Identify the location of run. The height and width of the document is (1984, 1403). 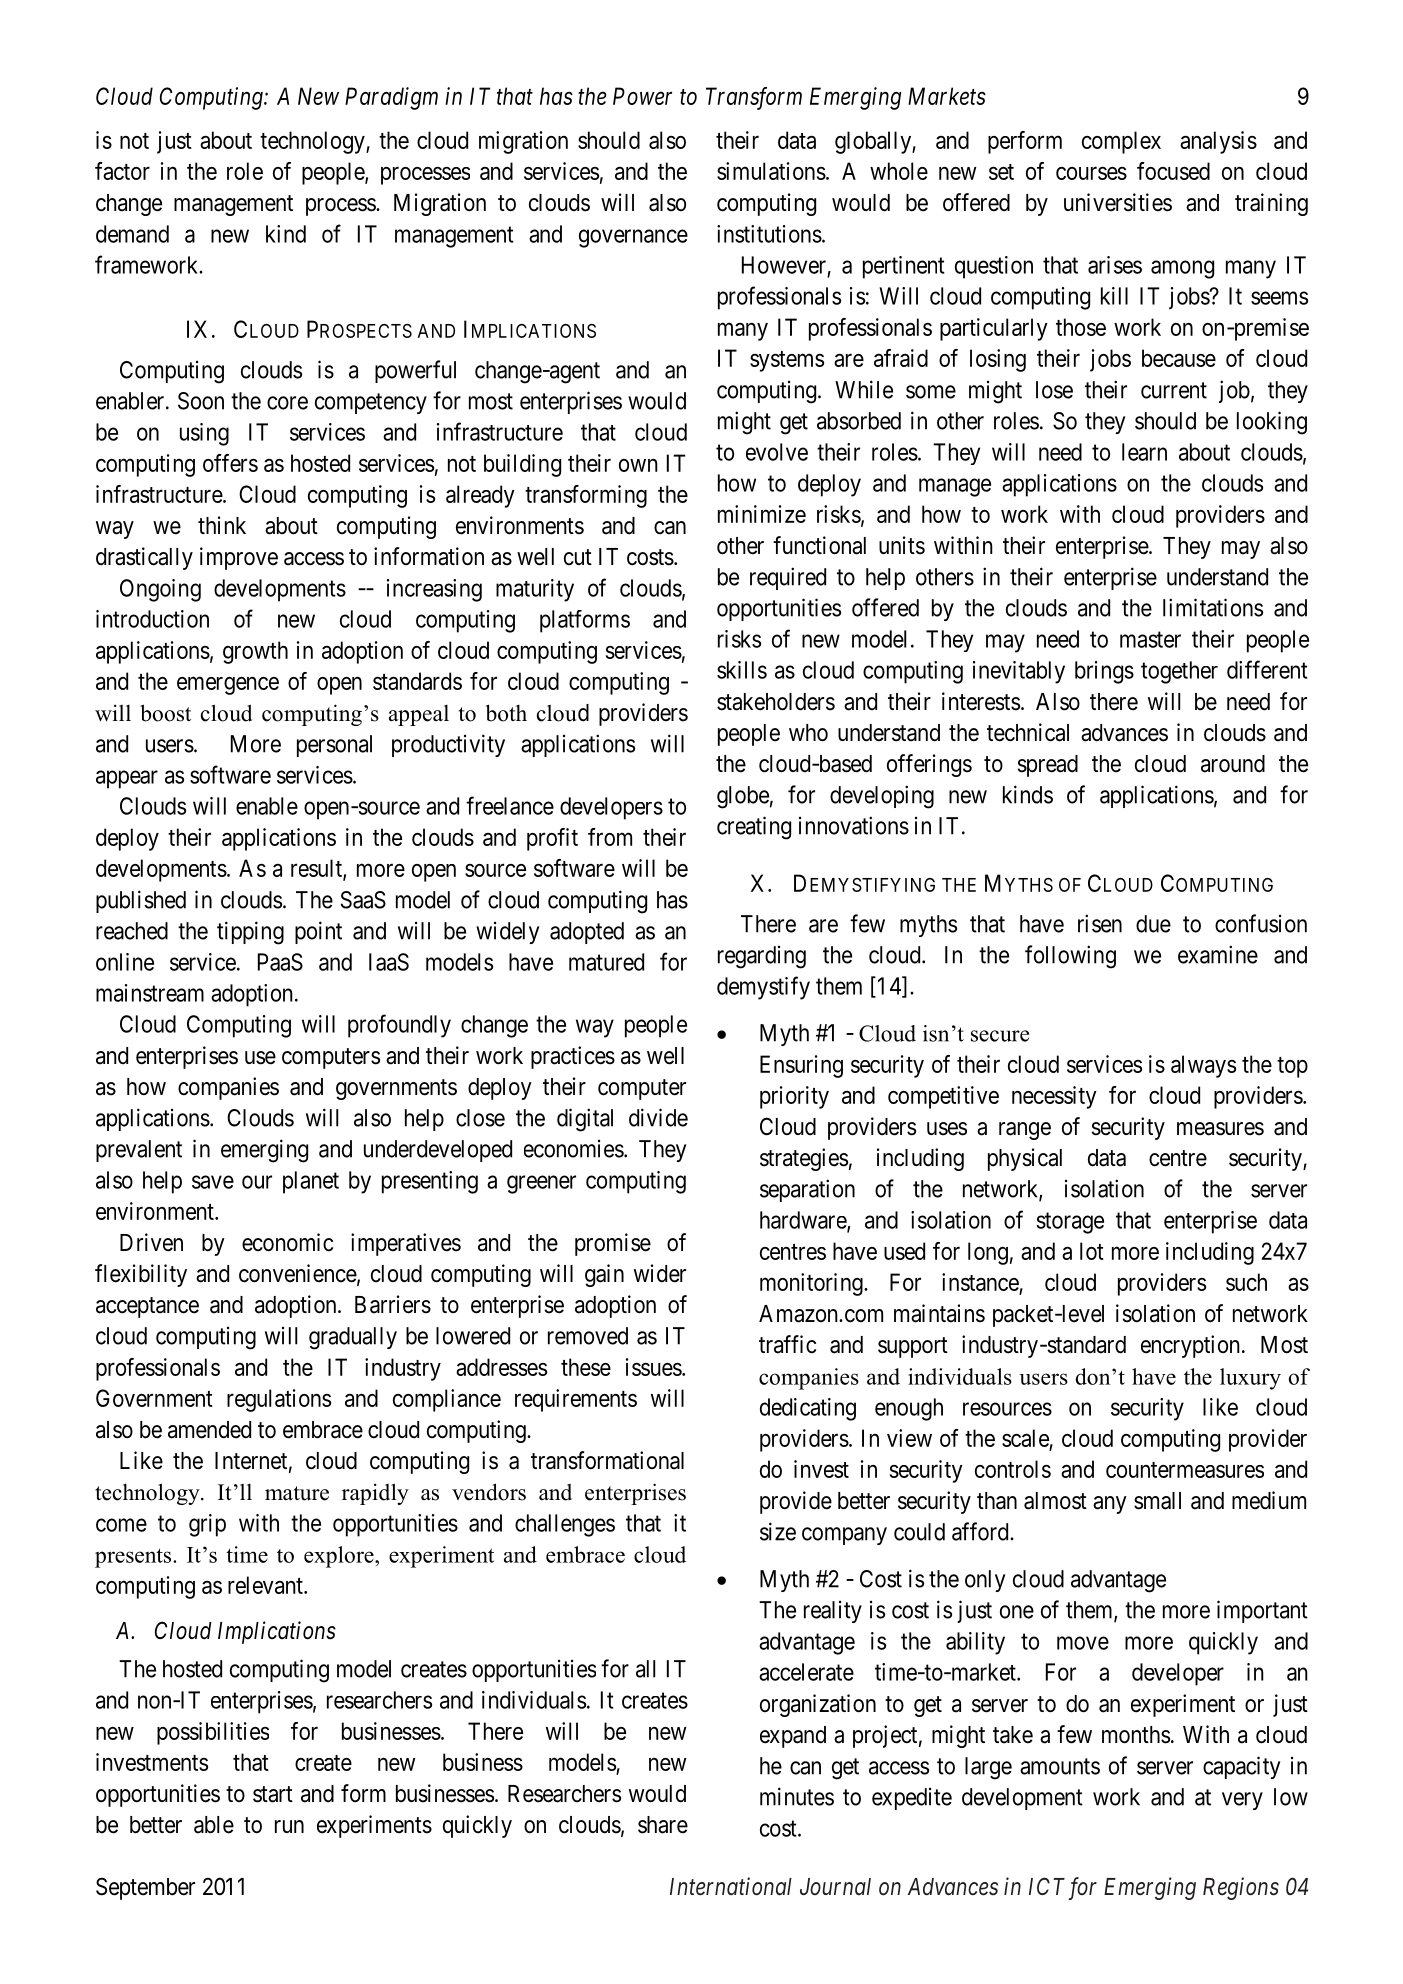
(289, 1826).
